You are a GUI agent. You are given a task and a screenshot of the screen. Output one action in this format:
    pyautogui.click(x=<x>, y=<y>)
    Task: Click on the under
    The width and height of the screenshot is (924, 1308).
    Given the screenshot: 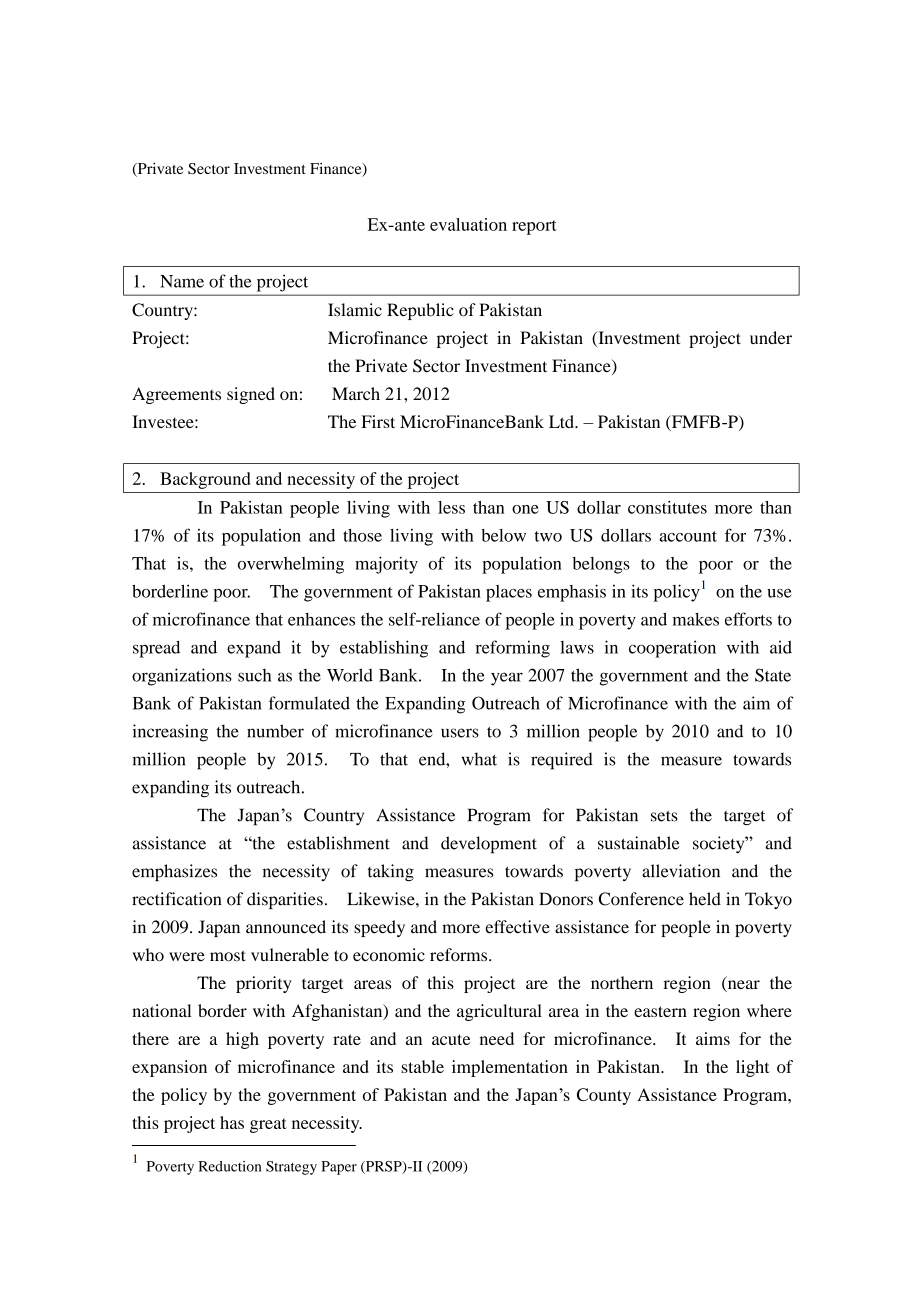 What is the action you would take?
    pyautogui.click(x=771, y=337)
